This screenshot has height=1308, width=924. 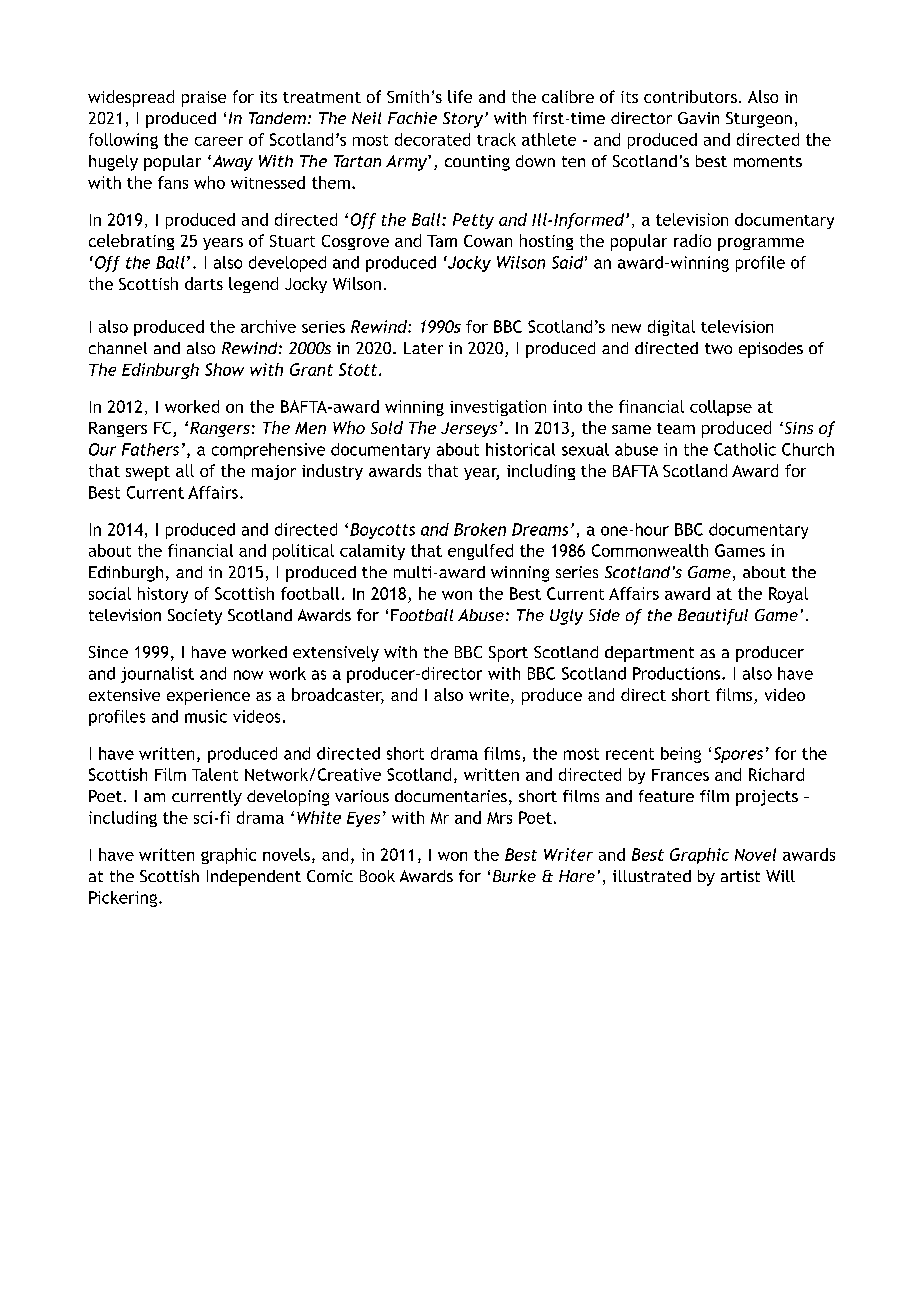 What do you see at coordinates (698, 118) in the screenshot?
I see `Gavin` at bounding box center [698, 118].
